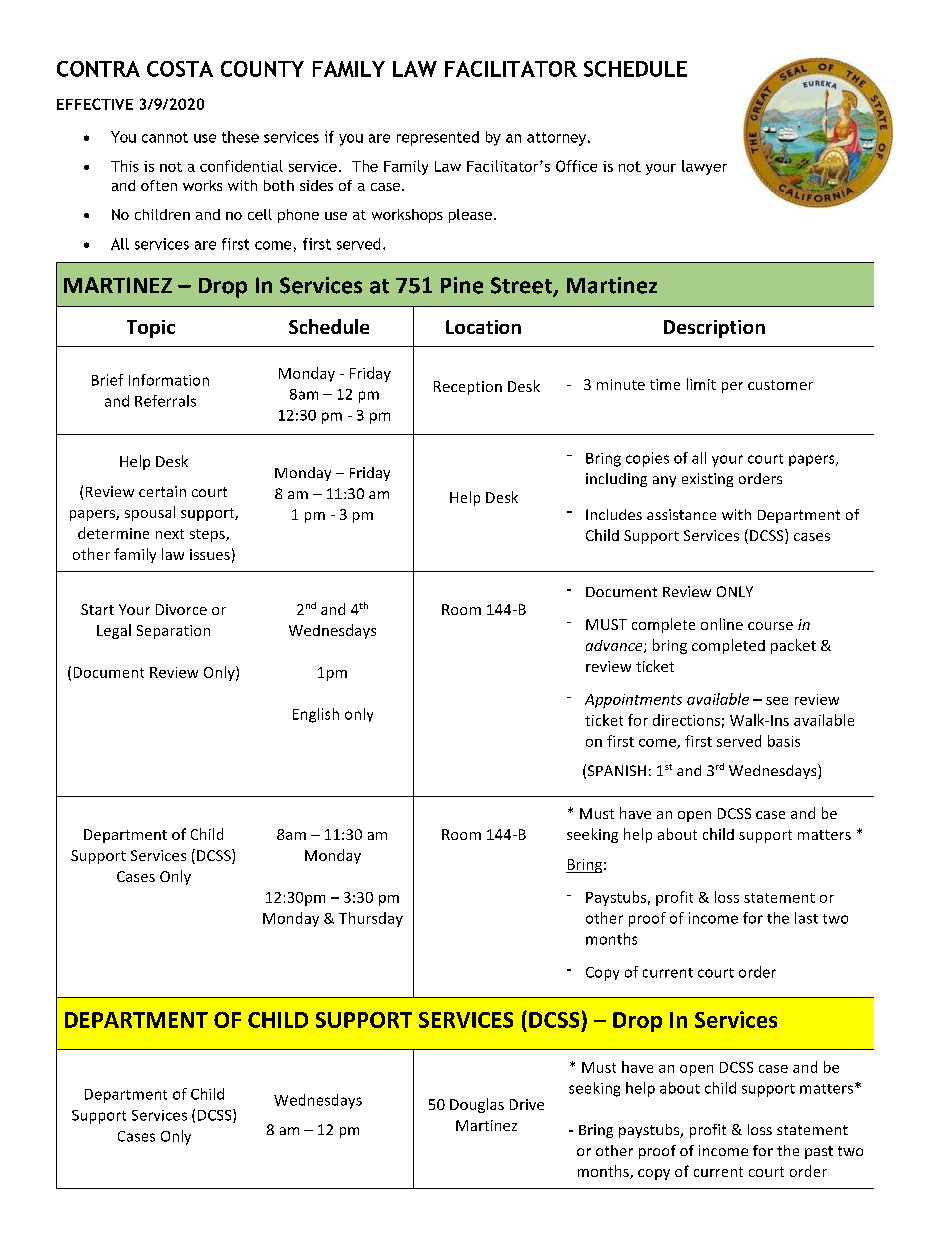 This image has width=952, height=1233. Describe the element at coordinates (477, 1105) in the image. I see `Douglas` at that location.
